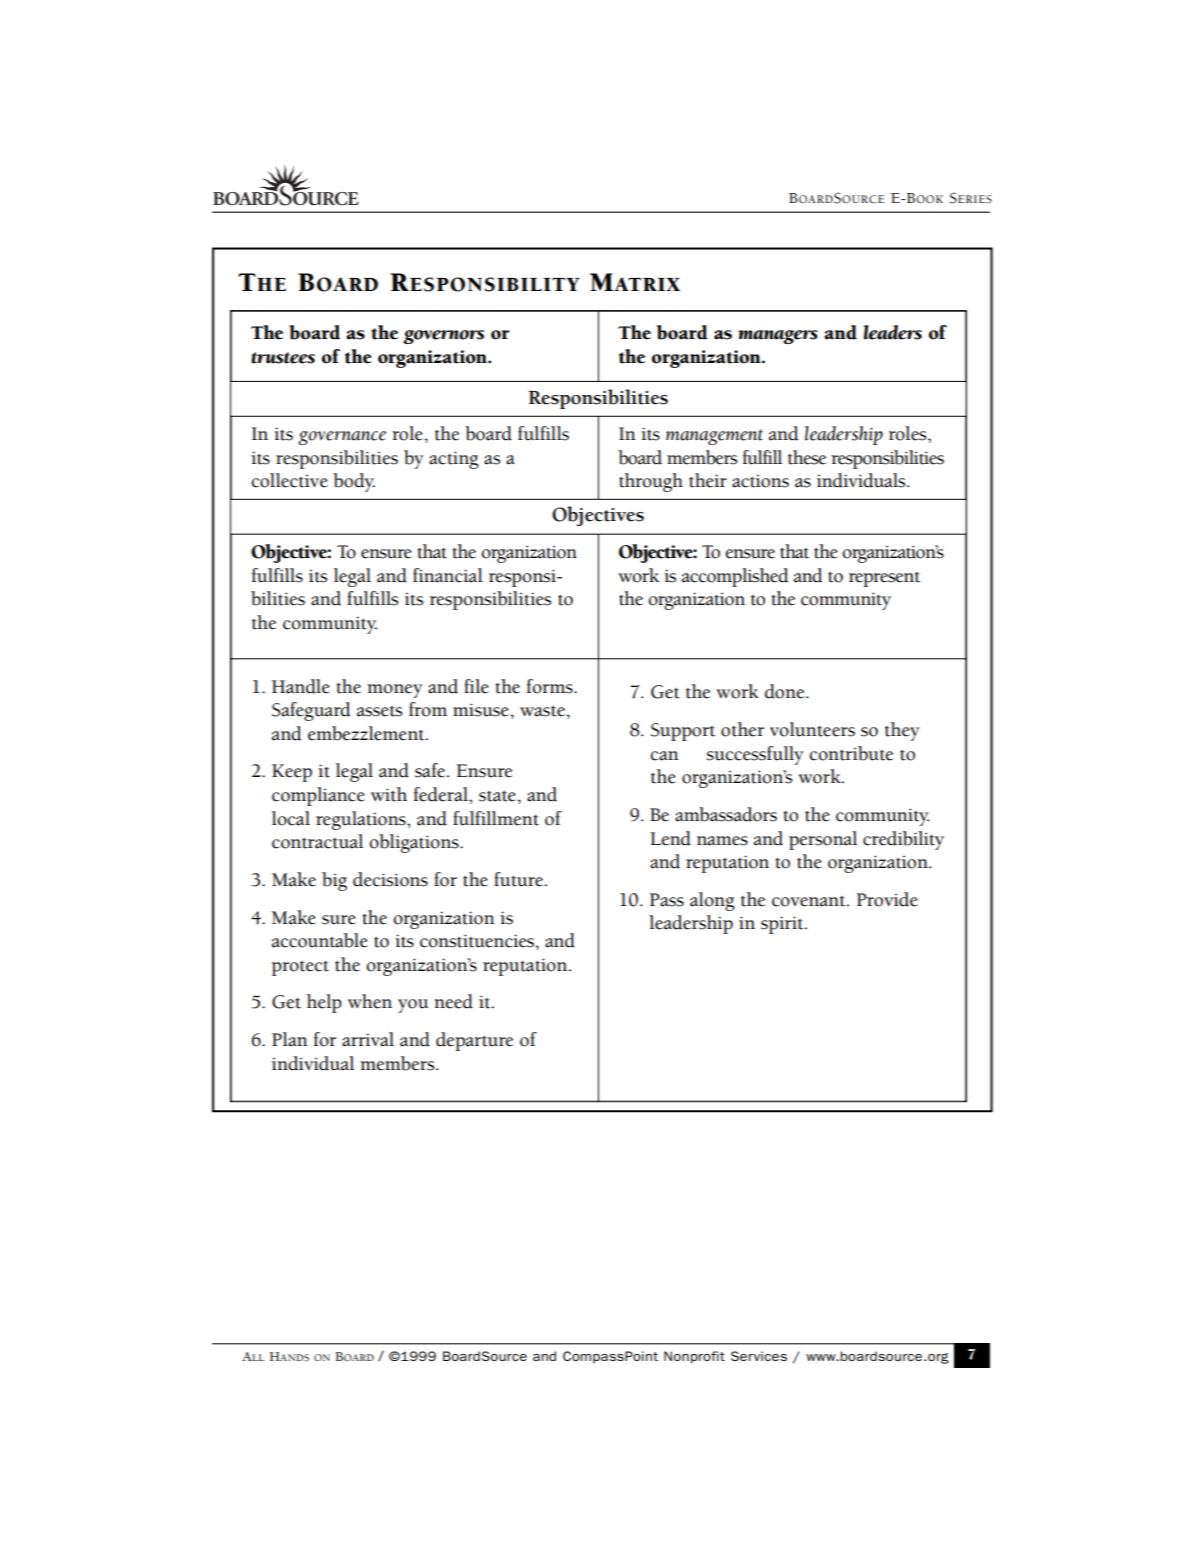  I want to click on arrival, so click(368, 1039).
